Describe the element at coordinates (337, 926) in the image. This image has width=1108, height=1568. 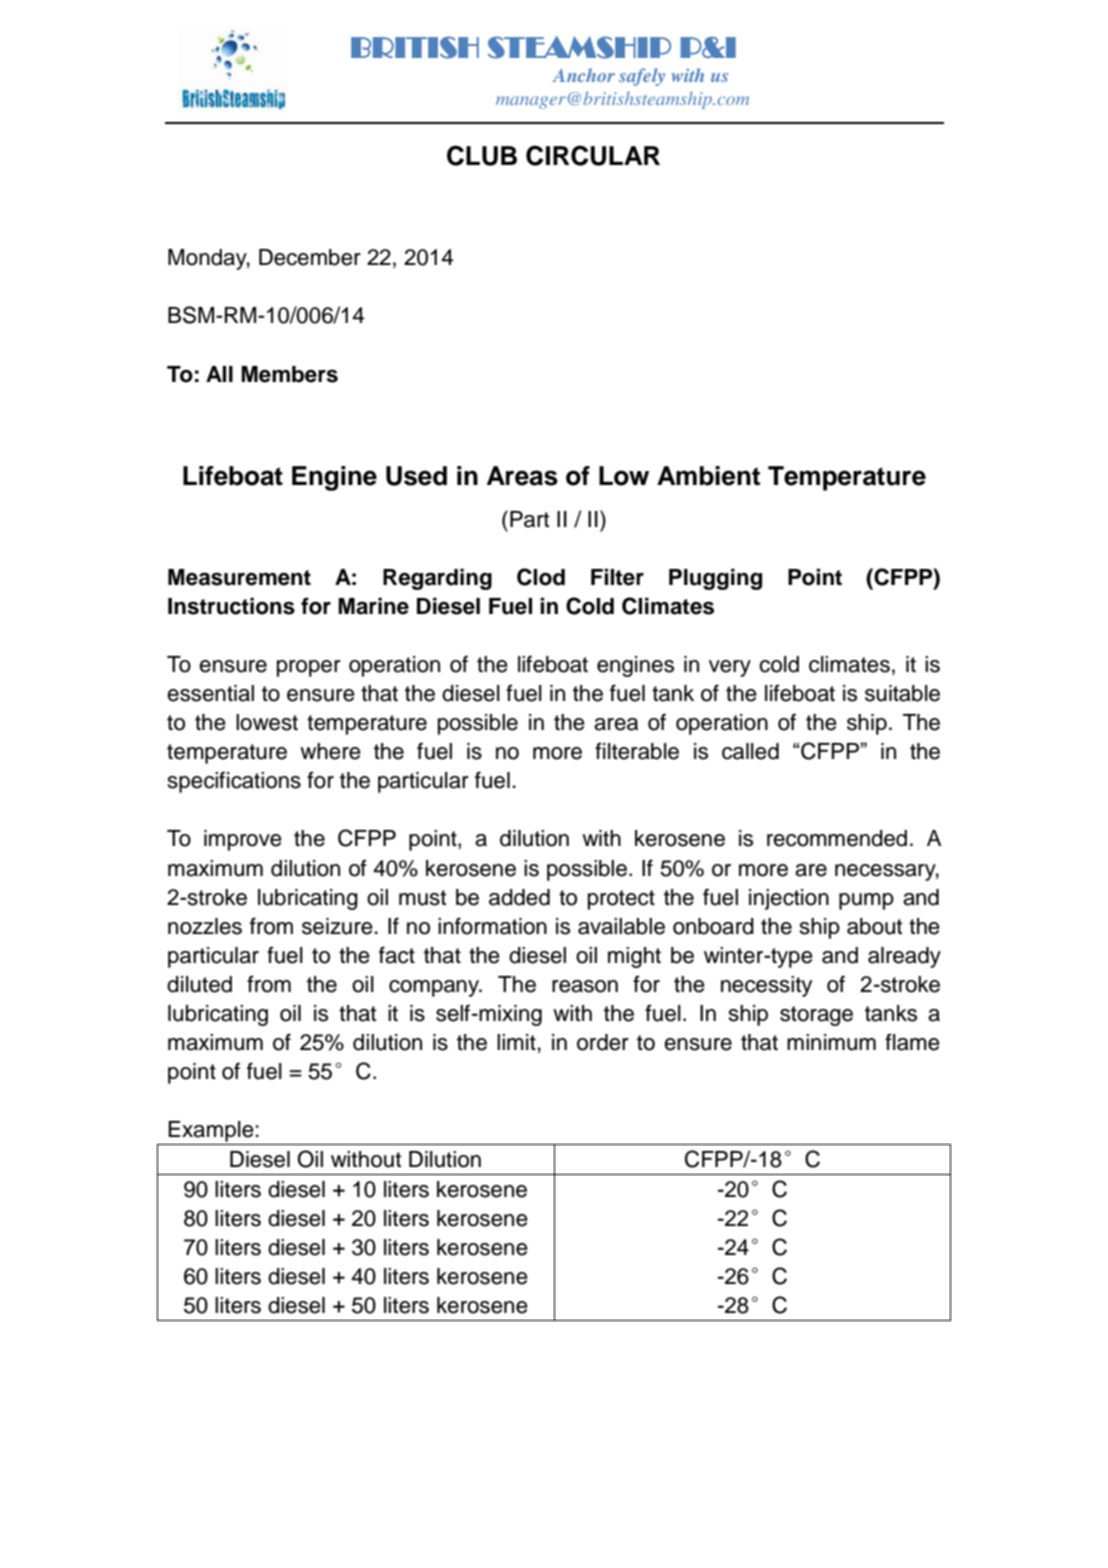
I see `seizure` at that location.
